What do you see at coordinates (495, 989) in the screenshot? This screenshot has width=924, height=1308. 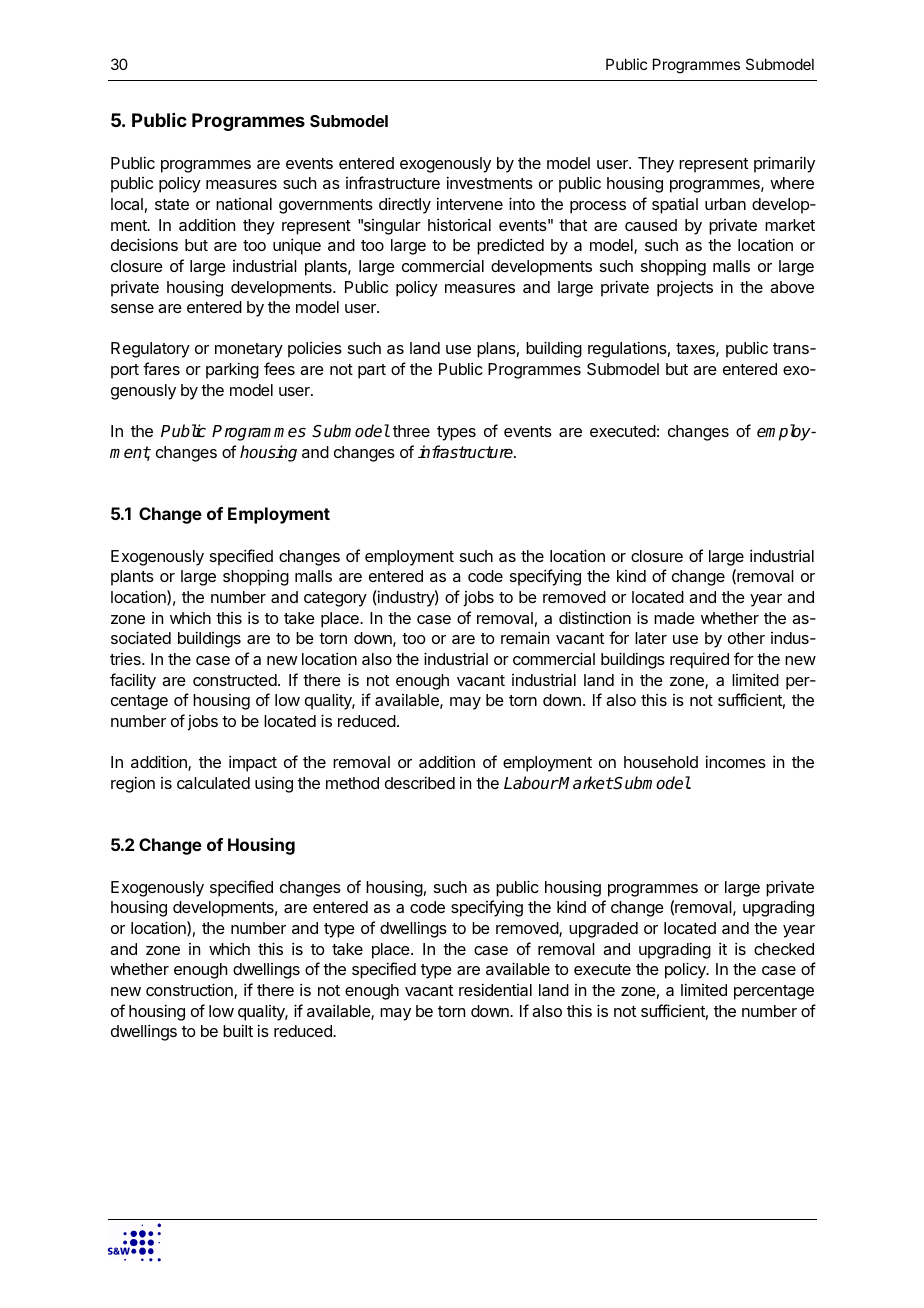 I see `residential` at bounding box center [495, 989].
